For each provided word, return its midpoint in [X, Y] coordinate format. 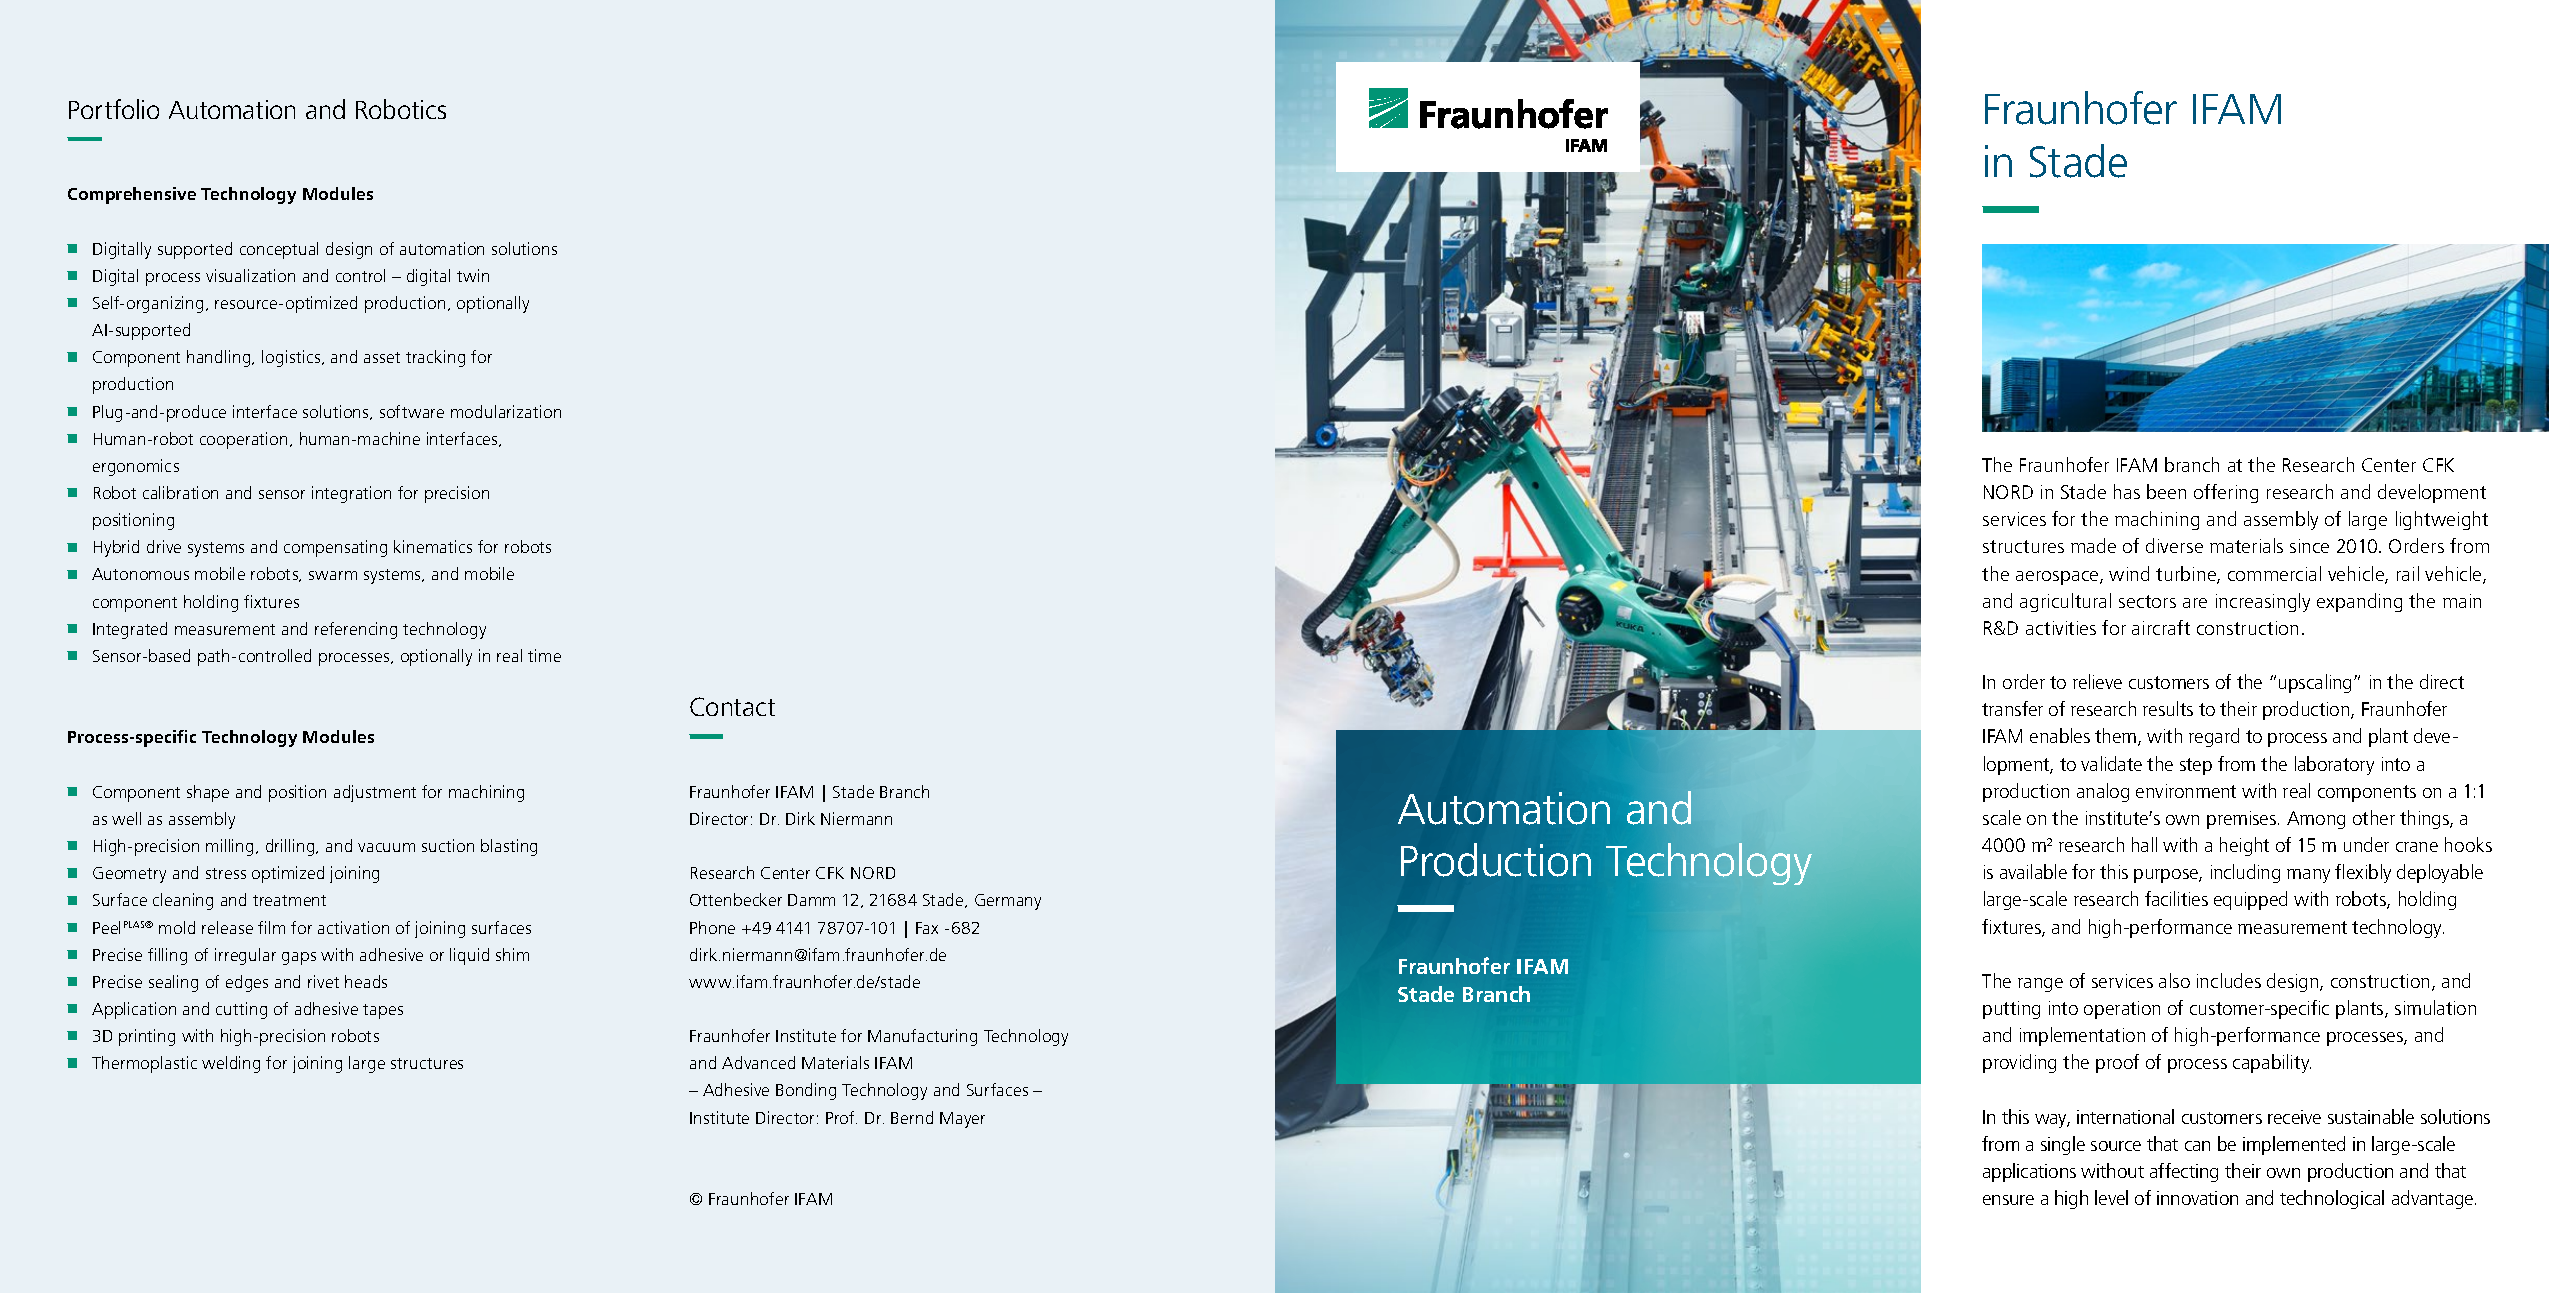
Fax [927, 928]
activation [353, 927]
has [2127, 491]
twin [473, 275]
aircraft [2161, 627]
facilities [2176, 898]
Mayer [962, 1120]
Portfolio [114, 109]
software [412, 411]
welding [231, 1064]
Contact [732, 706]
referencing [356, 630]
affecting [2184, 1172]
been [2166, 491]
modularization [506, 411]
